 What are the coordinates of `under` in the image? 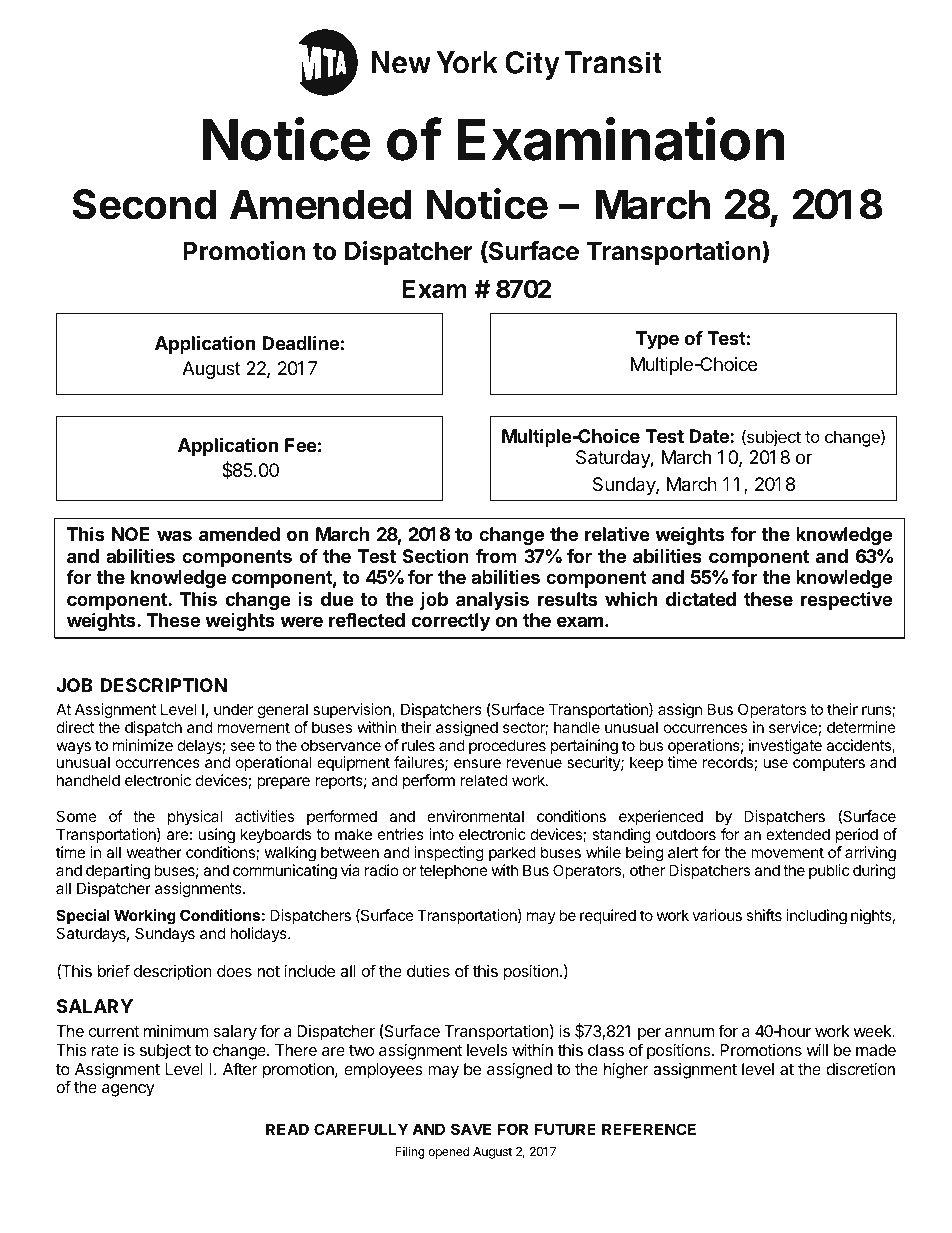 It's located at (234, 709).
